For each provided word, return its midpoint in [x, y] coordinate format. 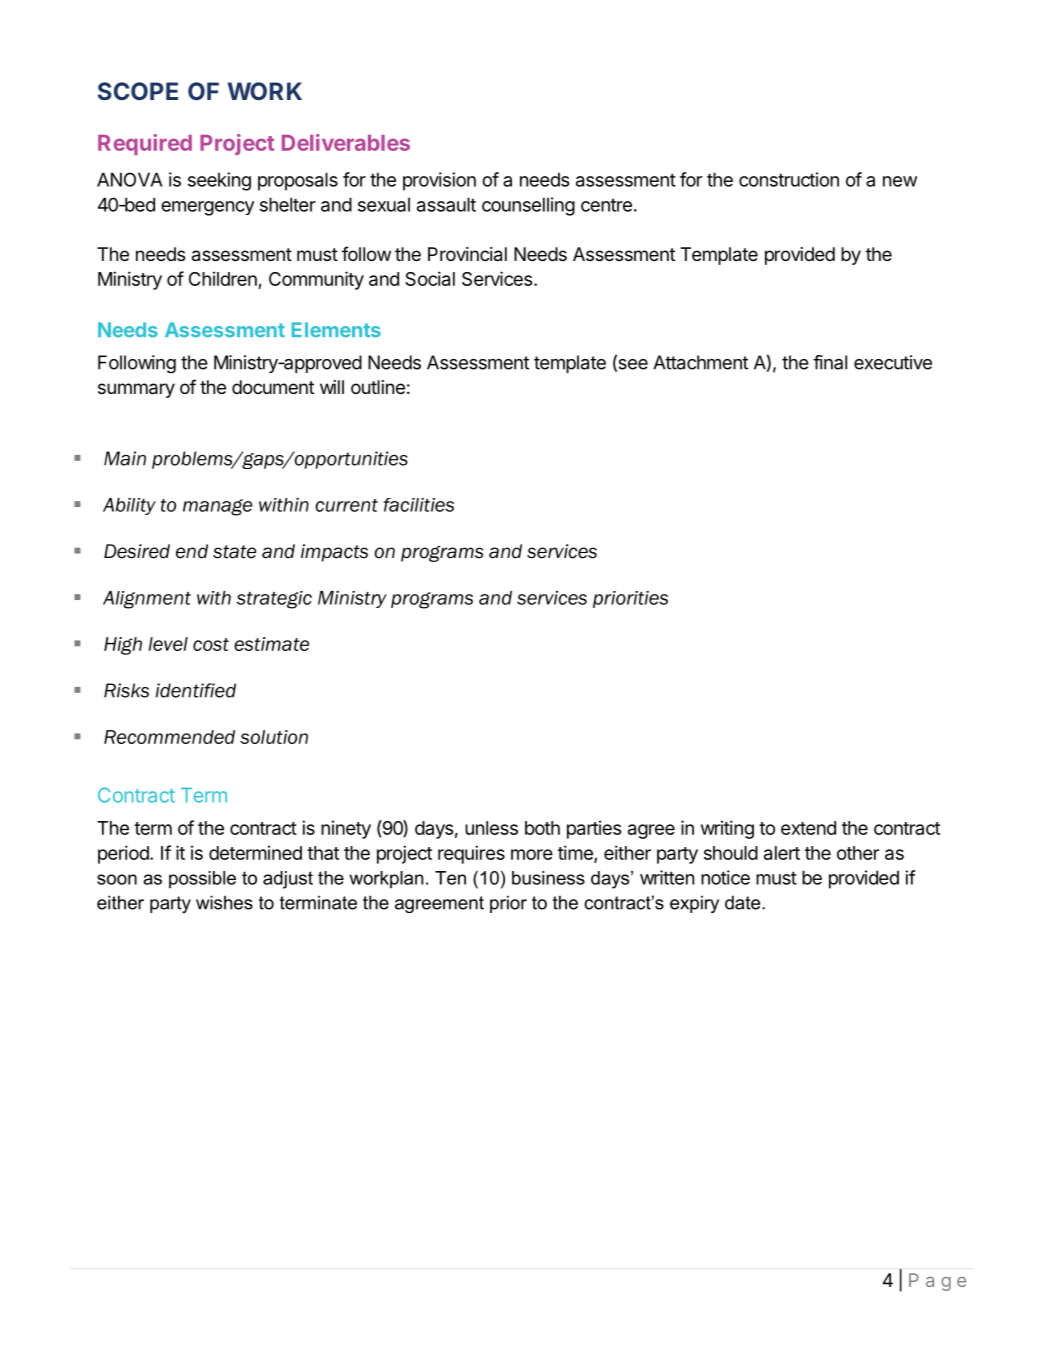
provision [439, 181]
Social [430, 278]
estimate [271, 644]
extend [808, 828]
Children [224, 280]
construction [789, 179]
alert [782, 853]
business [548, 878]
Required [145, 144]
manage [217, 507]
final [830, 362]
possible [202, 880]
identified [196, 690]
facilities [419, 505]
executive [893, 362]
